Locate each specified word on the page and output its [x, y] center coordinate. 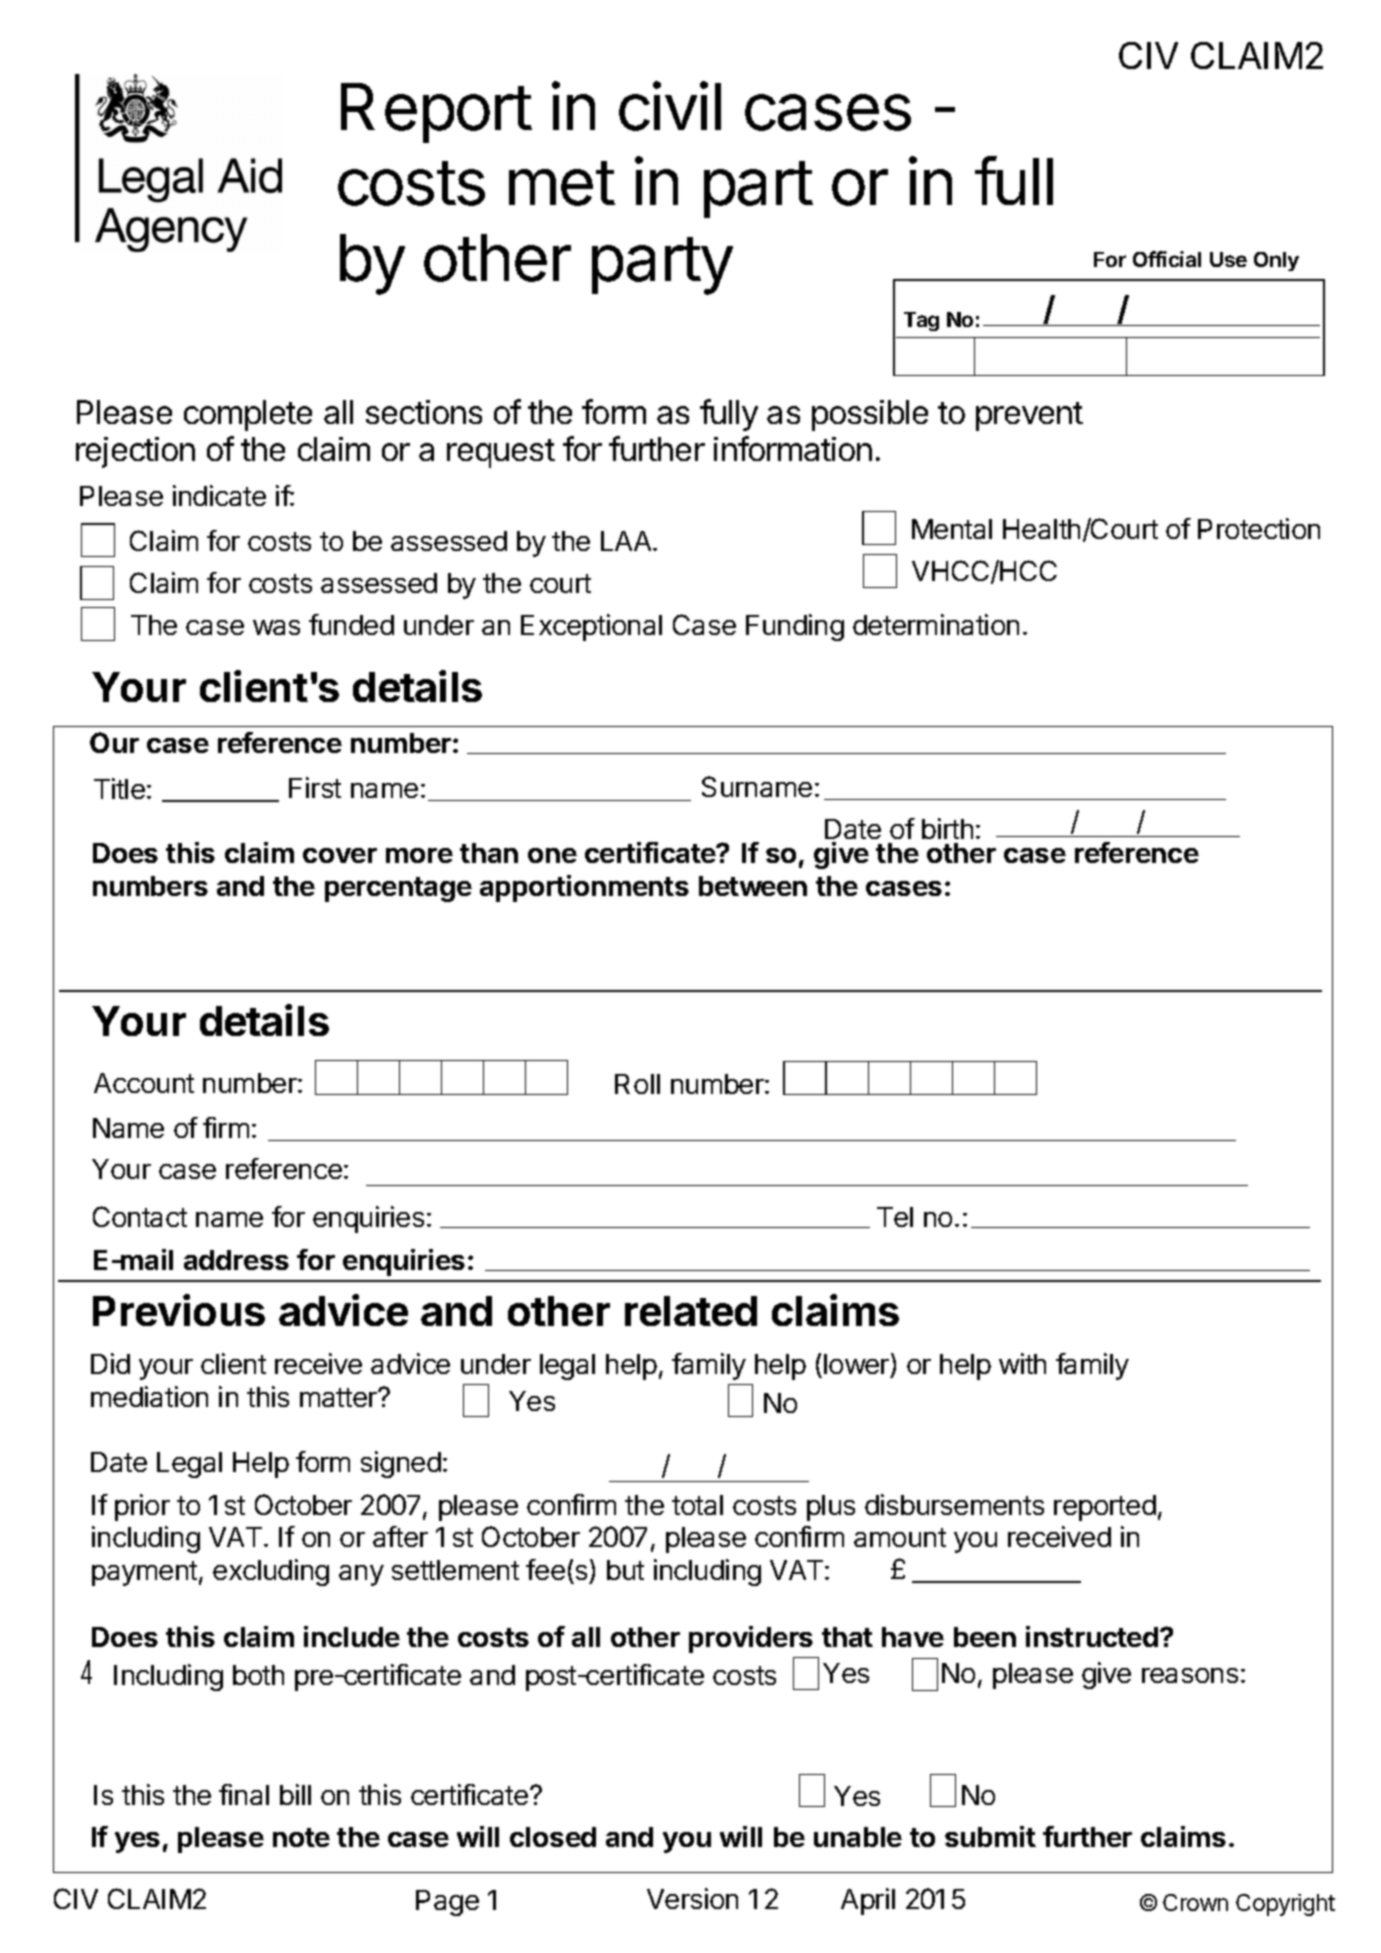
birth [947, 828]
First [315, 787]
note [301, 1837]
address [236, 1260]
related [691, 1311]
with [1022, 1363]
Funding [795, 627]
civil [670, 106]
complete [248, 415]
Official [1167, 259]
